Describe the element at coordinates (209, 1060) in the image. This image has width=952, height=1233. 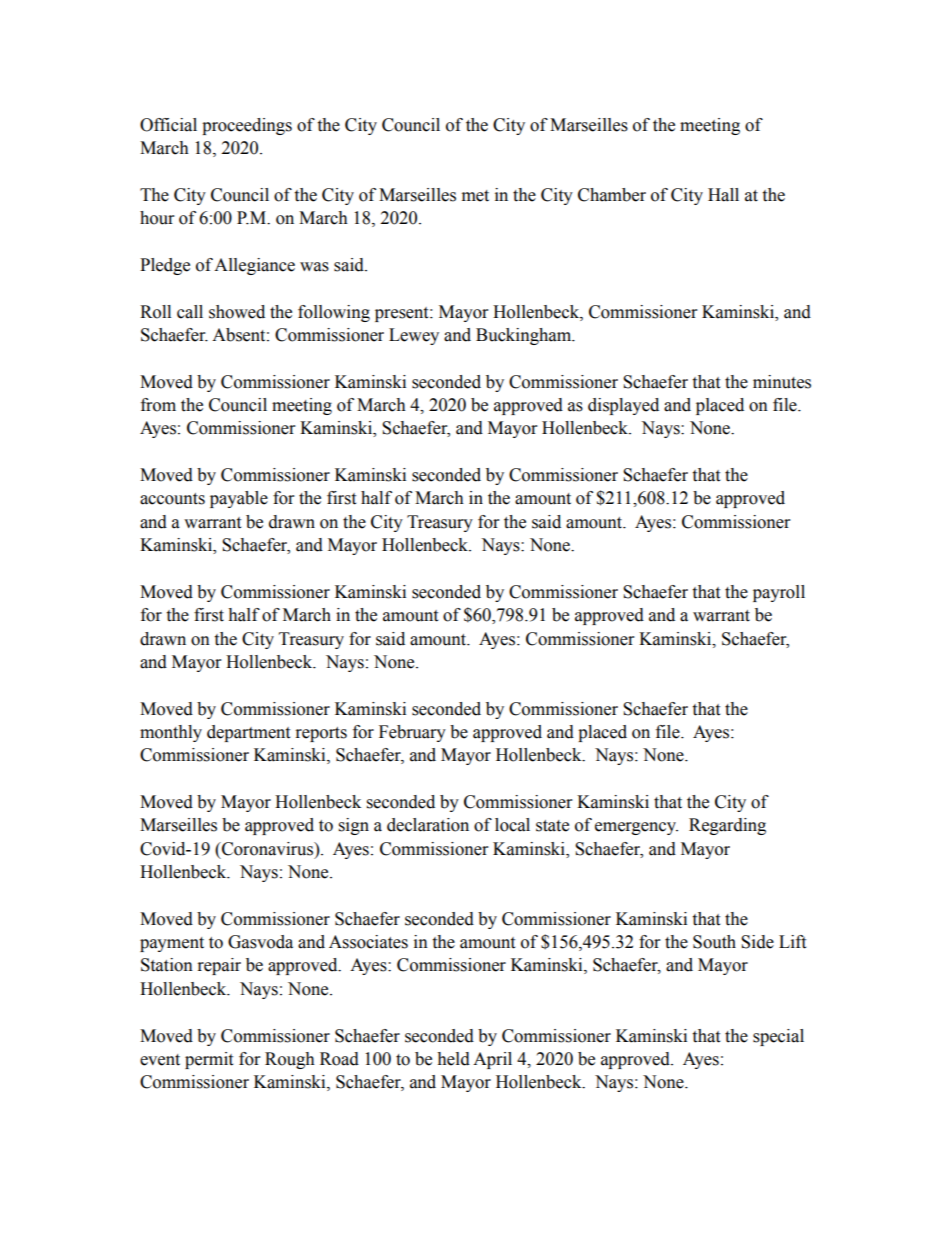
I see `permit` at that location.
